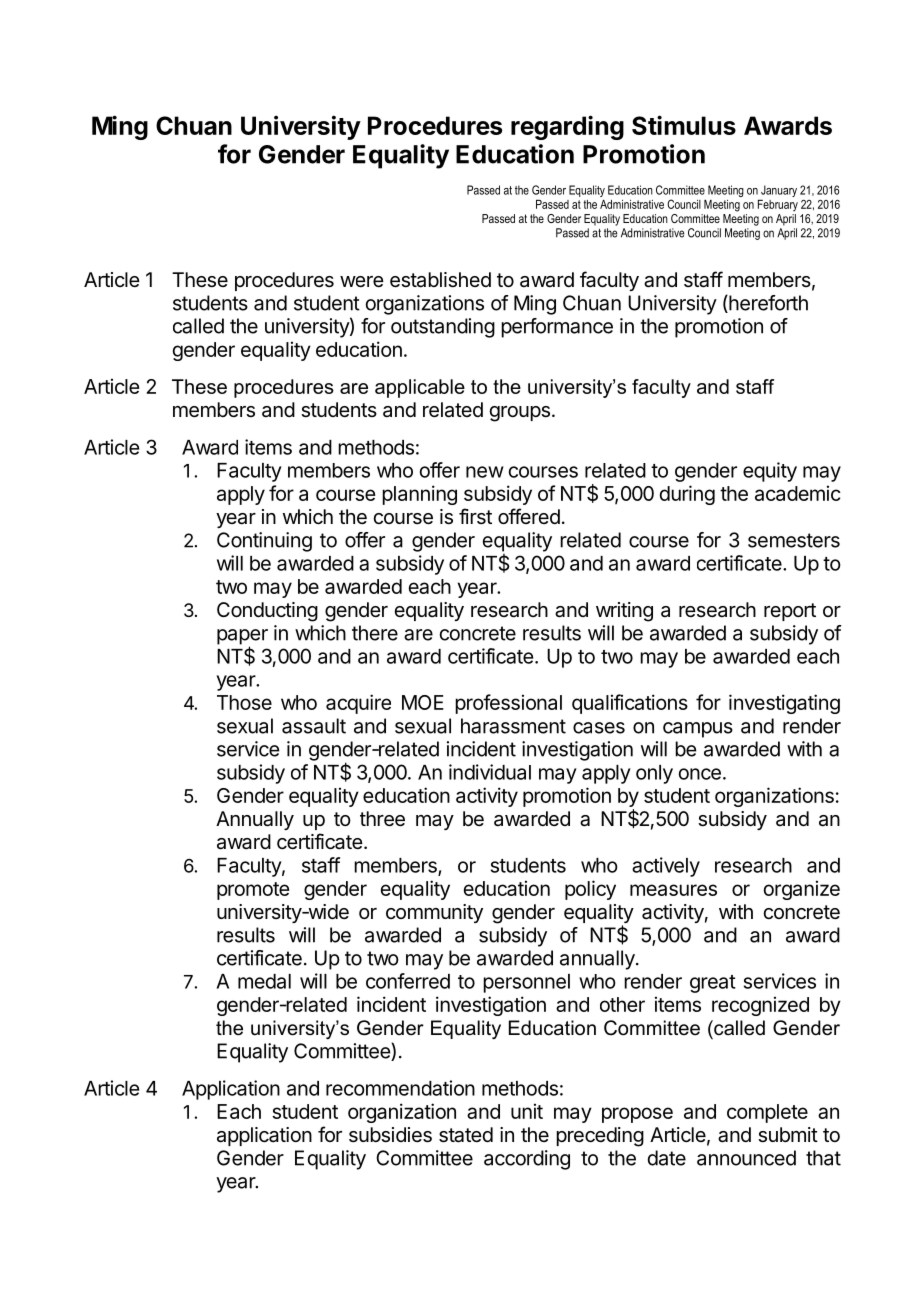 This screenshot has height=1308, width=924. I want to click on regarding, so click(567, 127).
